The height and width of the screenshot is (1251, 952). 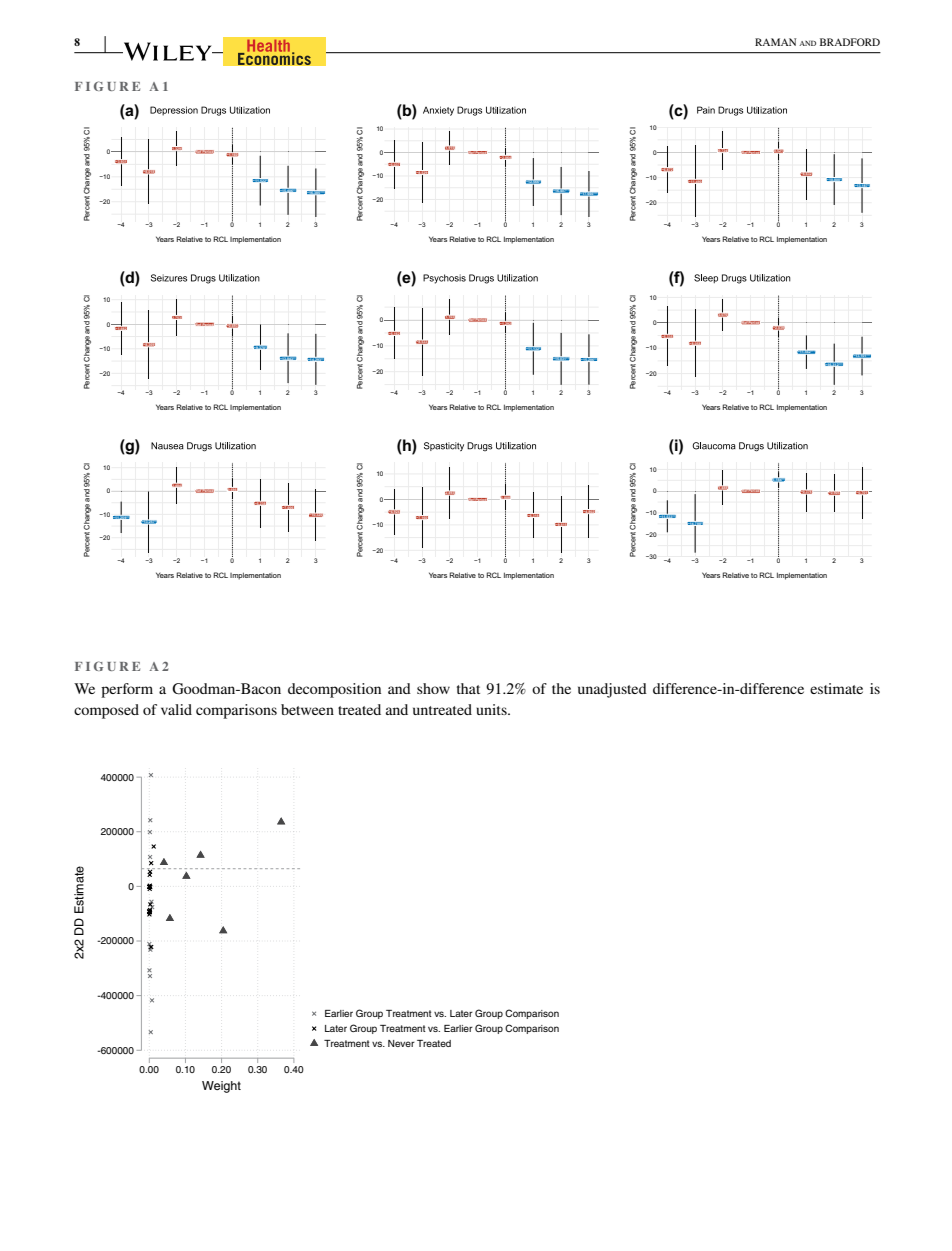 What do you see at coordinates (561, 688) in the screenshot?
I see `the` at bounding box center [561, 688].
